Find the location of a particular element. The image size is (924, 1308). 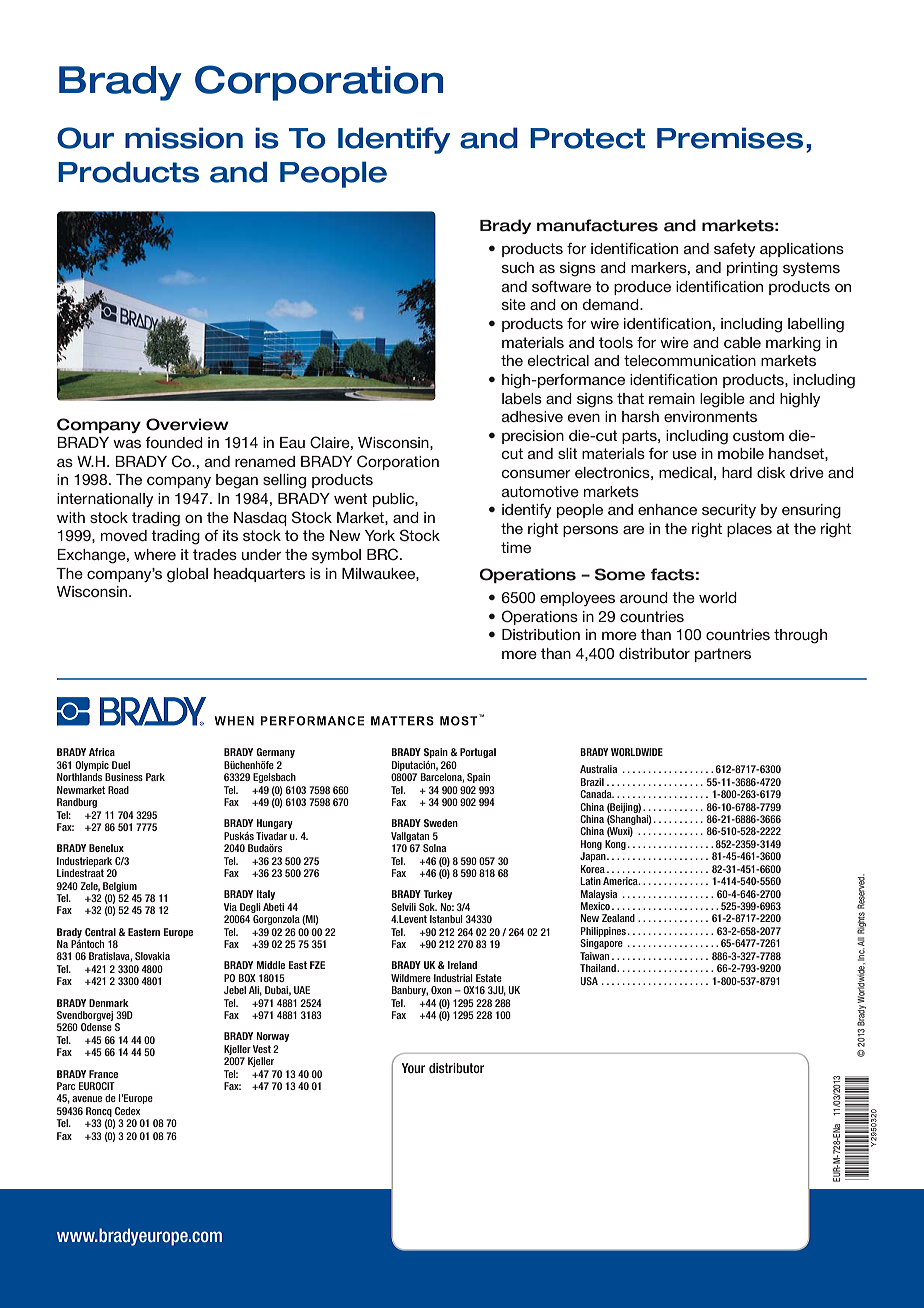

Premises is located at coordinates (730, 138).
